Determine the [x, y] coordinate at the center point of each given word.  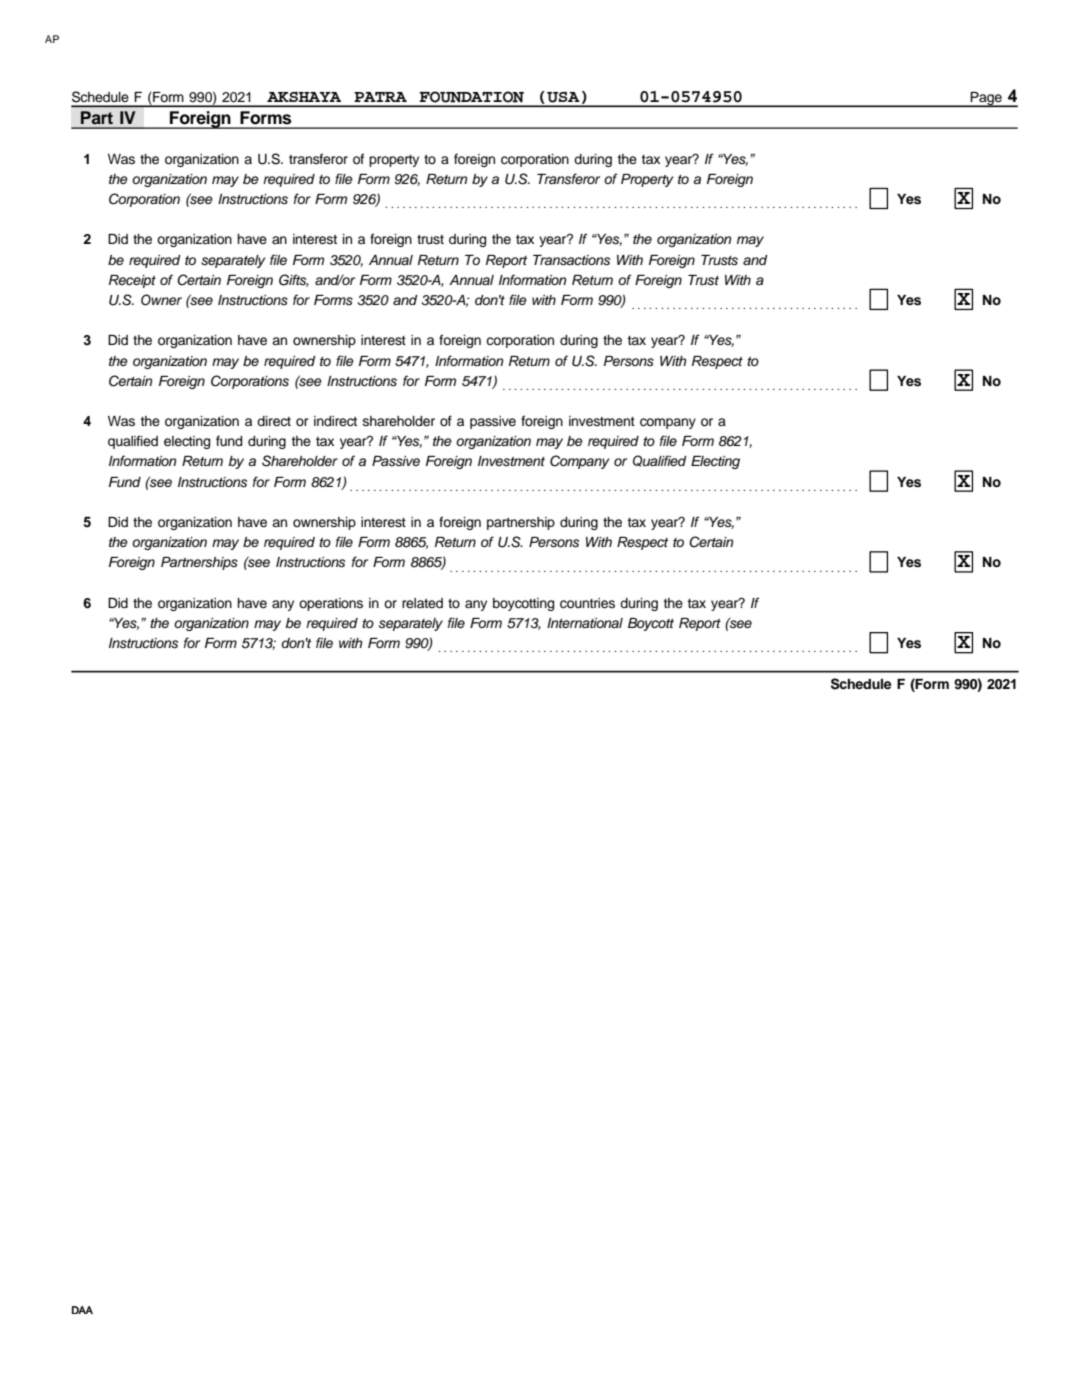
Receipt [132, 281]
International [585, 623]
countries [587, 603]
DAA [82, 1310]
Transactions [571, 260]
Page [986, 99]
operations [331, 604]
